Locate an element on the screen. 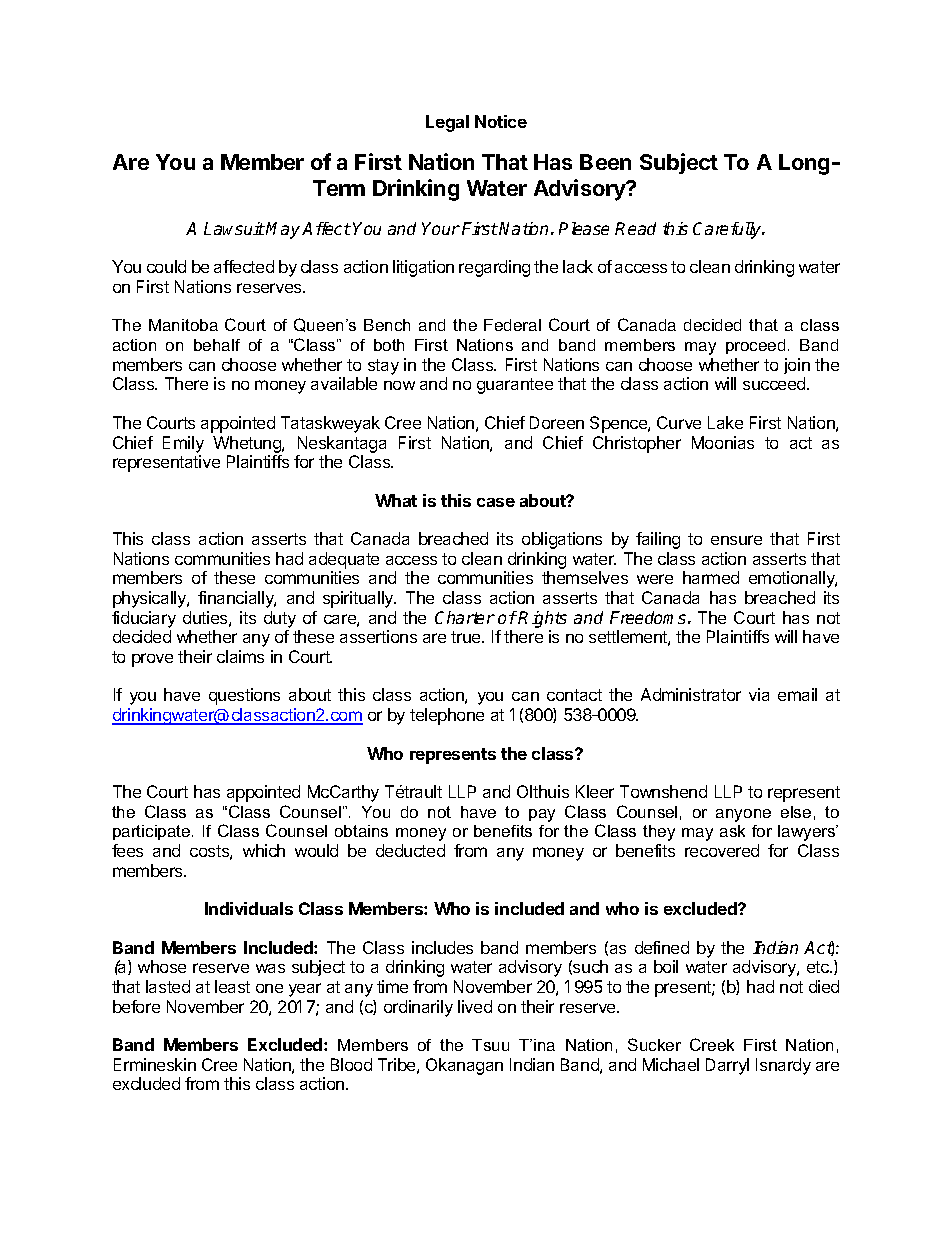 Image resolution: width=952 pixels, height=1233 pixels. Been is located at coordinates (605, 162).
